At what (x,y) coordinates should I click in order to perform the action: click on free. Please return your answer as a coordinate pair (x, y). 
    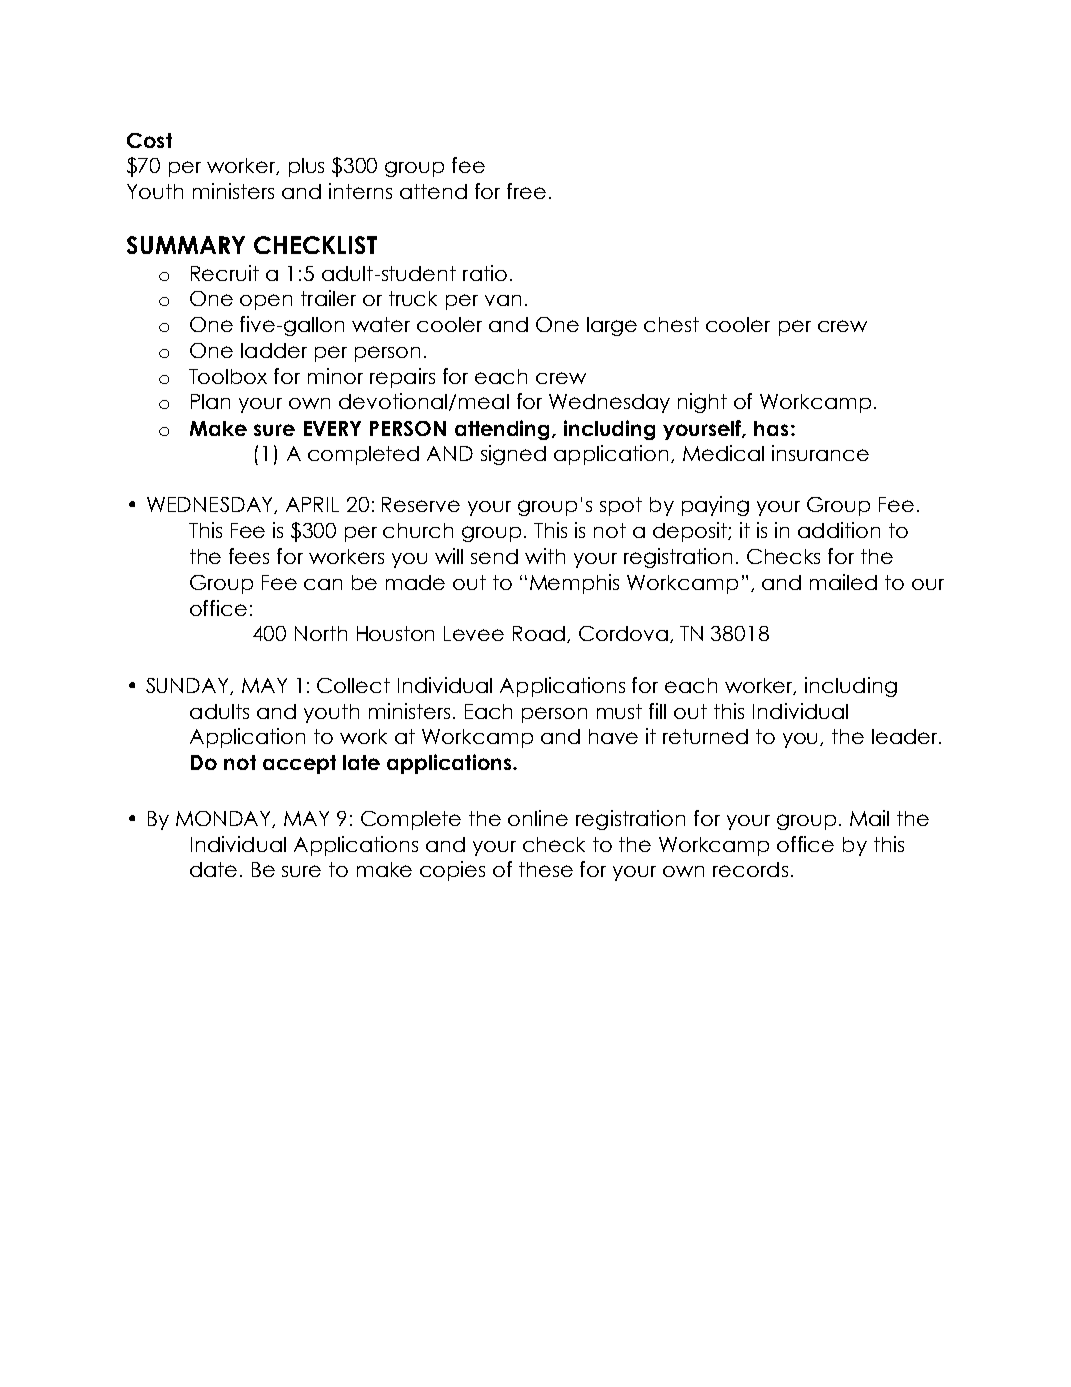
    Looking at the image, I should click on (526, 191).
